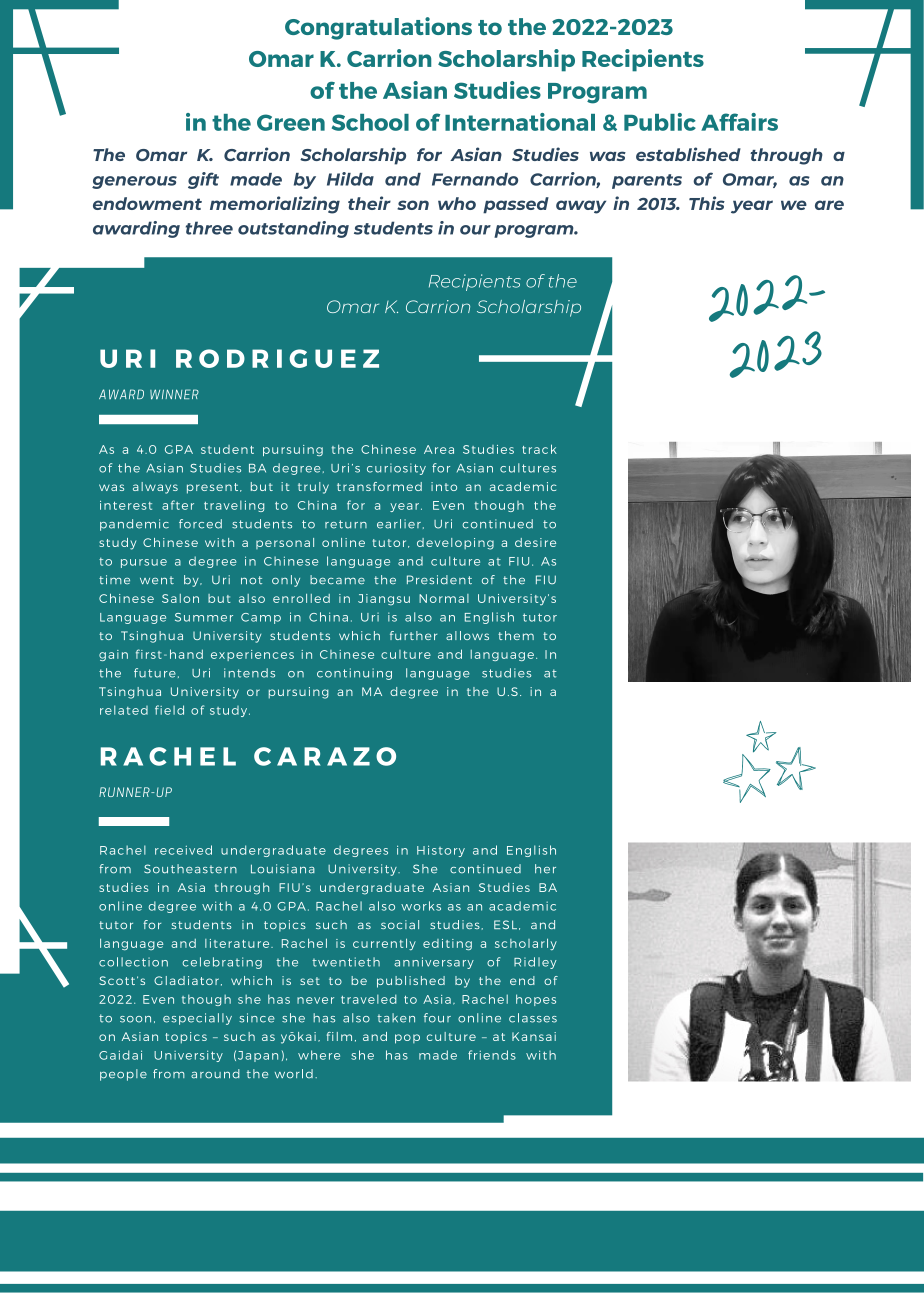 The height and width of the screenshot is (1309, 924). What do you see at coordinates (200, 524) in the screenshot?
I see `forced` at bounding box center [200, 524].
